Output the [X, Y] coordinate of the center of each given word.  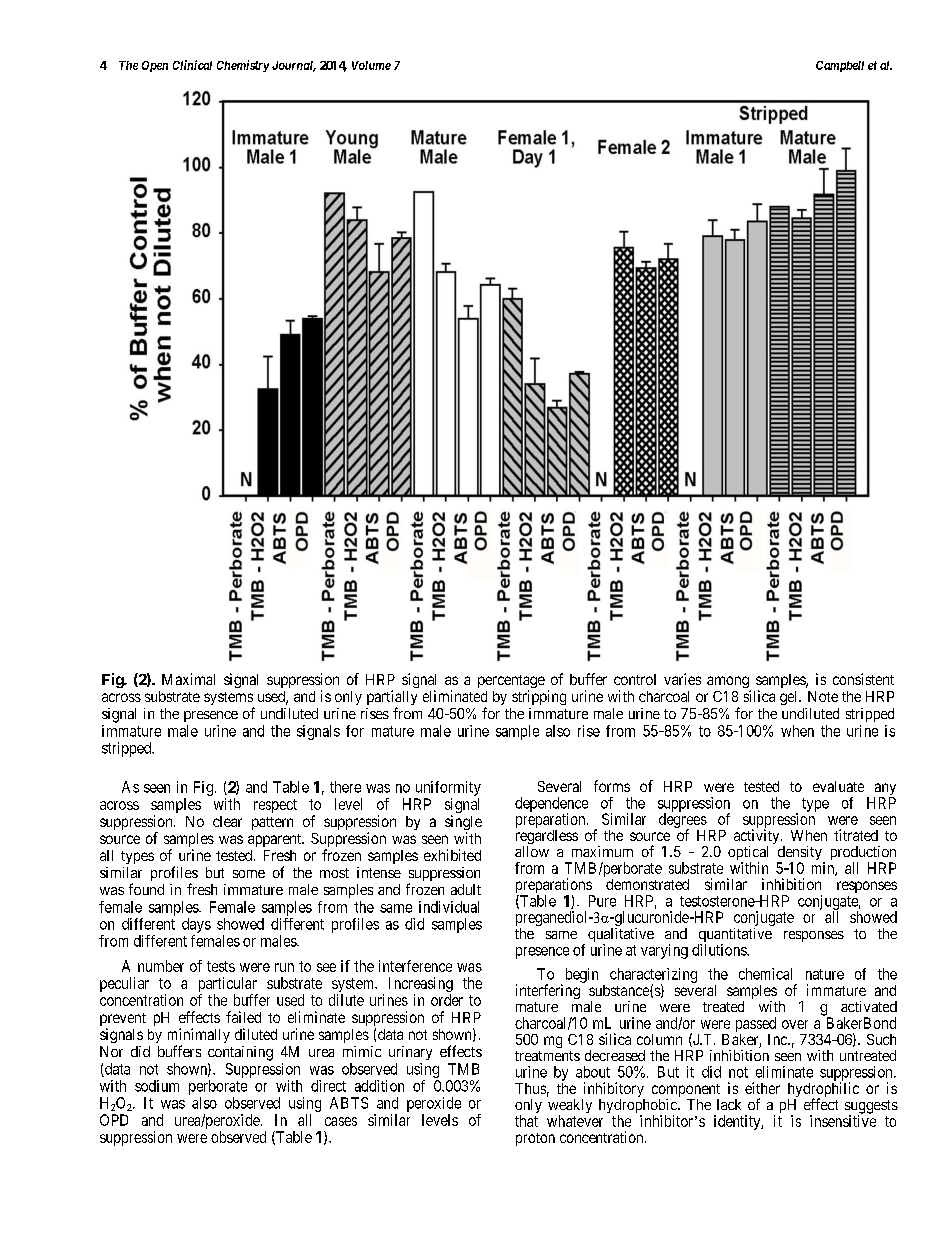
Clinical [192, 65]
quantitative [735, 936]
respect [275, 806]
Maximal [188, 679]
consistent [863, 679]
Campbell [840, 66]
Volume [371, 65]
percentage [511, 683]
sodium [157, 1086]
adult [466, 889]
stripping [539, 697]
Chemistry [243, 66]
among [729, 683]
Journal [294, 66]
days [196, 925]
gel [790, 698]
